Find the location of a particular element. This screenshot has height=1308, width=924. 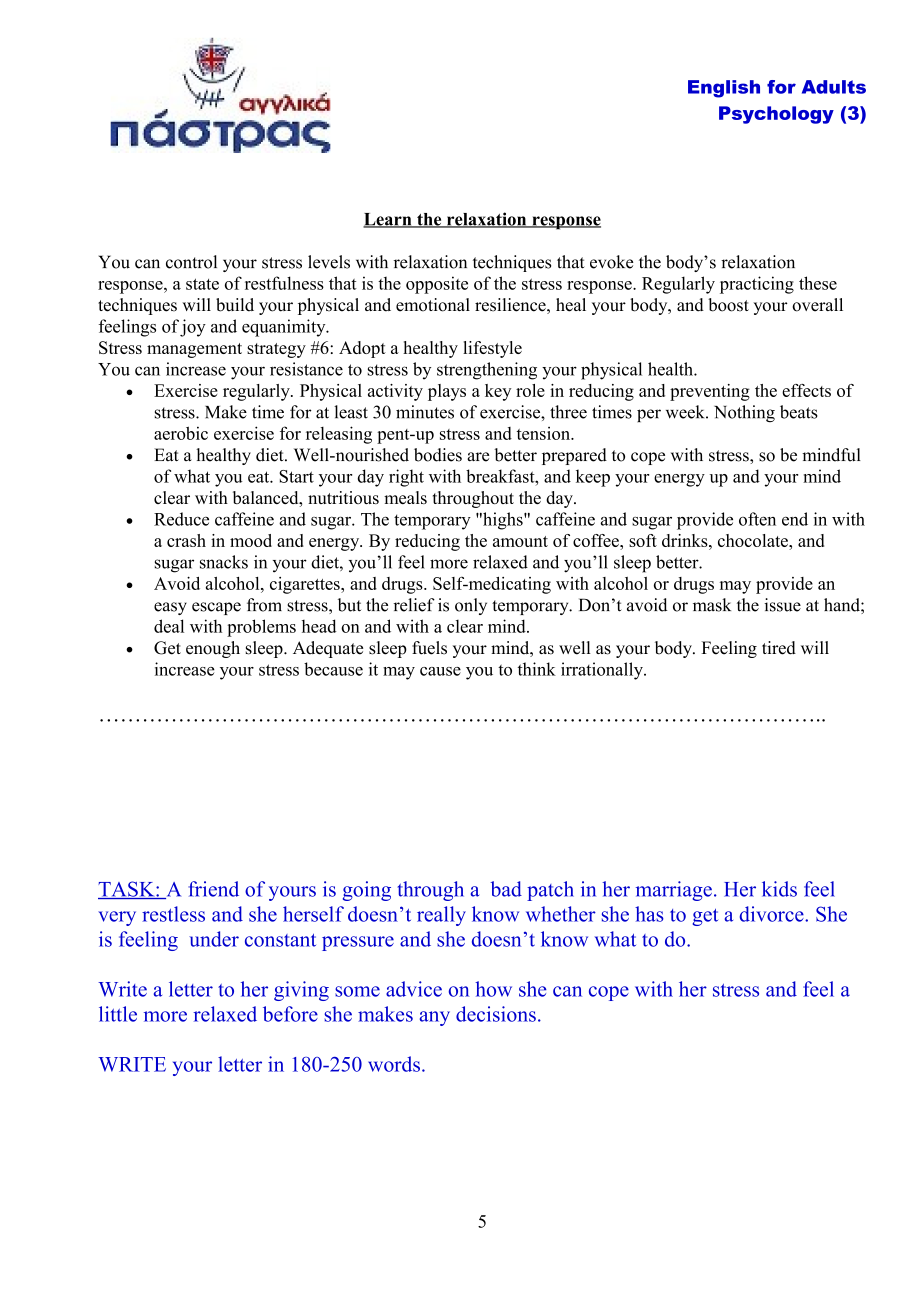

key is located at coordinates (498, 392).
